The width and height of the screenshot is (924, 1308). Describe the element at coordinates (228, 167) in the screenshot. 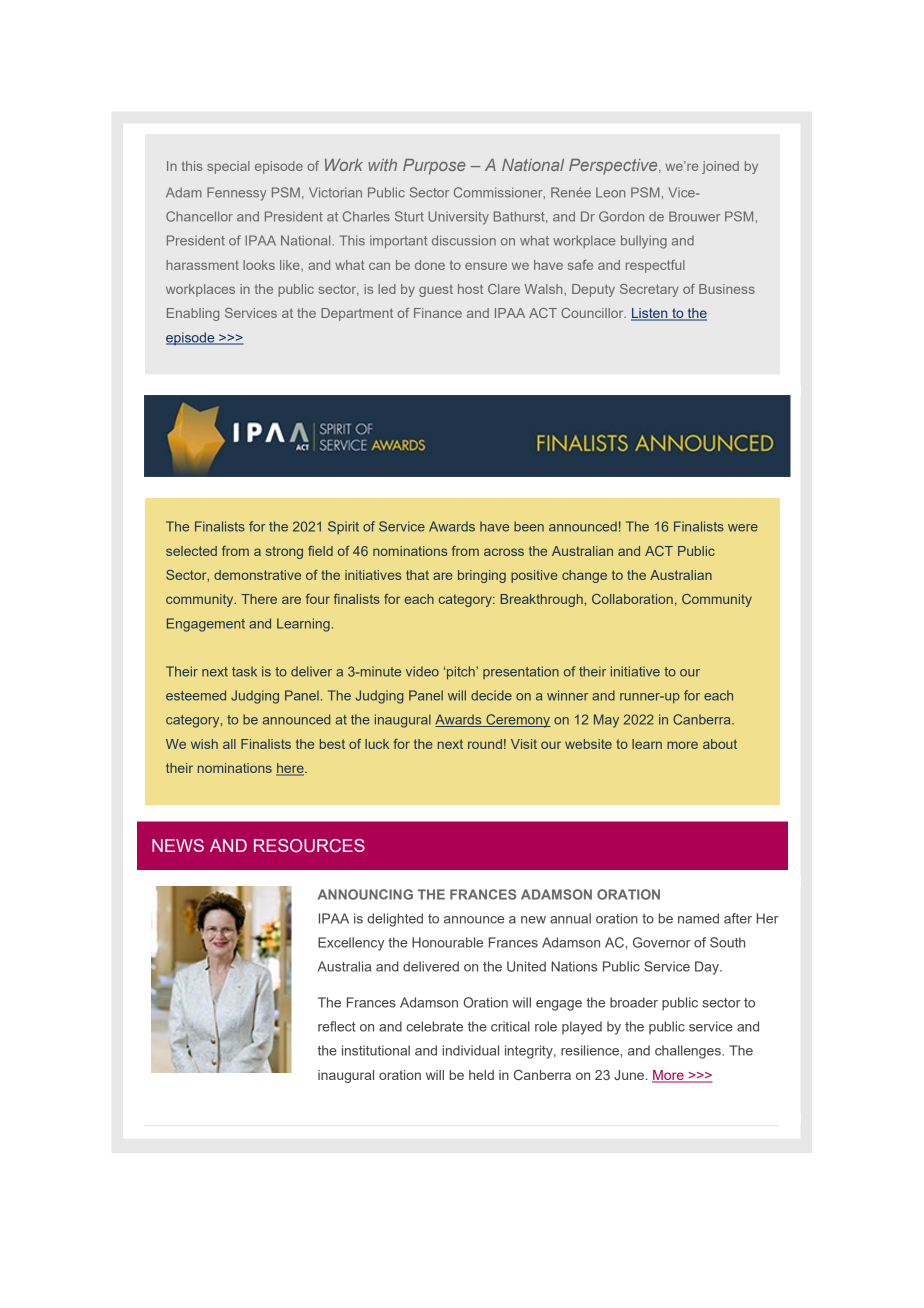

I see `special` at that location.
